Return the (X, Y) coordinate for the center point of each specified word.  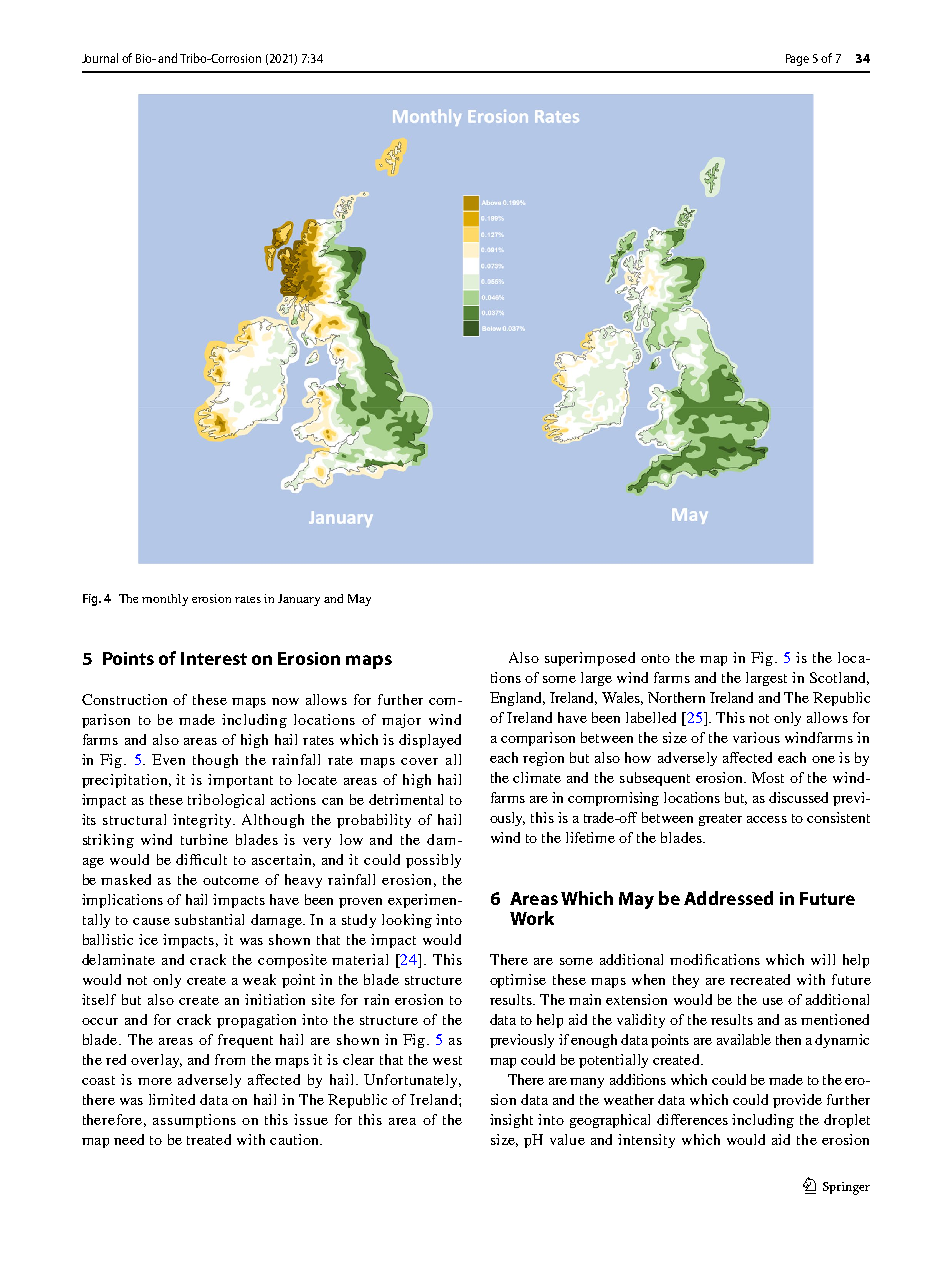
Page (797, 60)
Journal (100, 58)
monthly (165, 600)
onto (655, 658)
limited (172, 1099)
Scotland (839, 678)
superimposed (590, 659)
